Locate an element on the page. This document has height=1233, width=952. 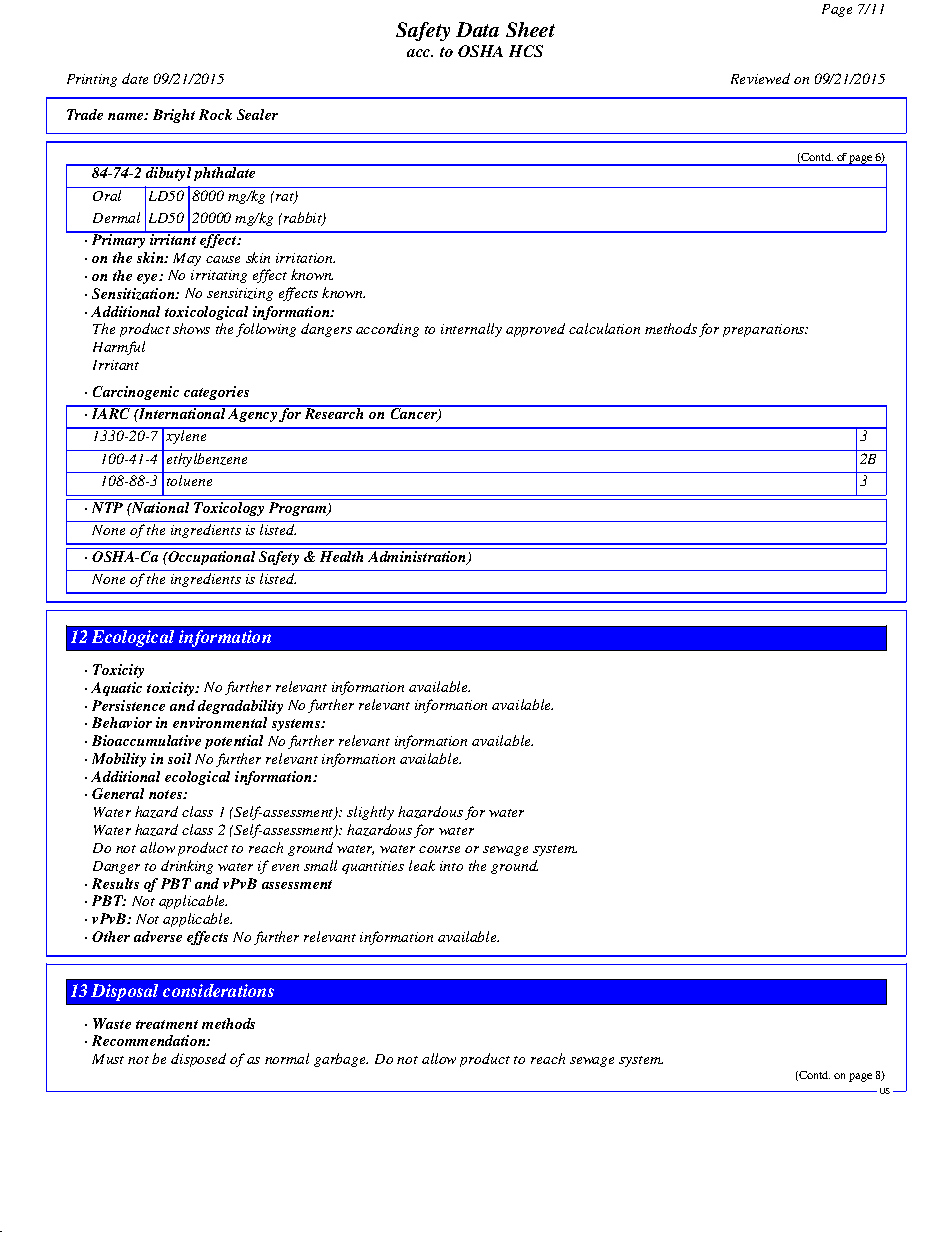
garbage is located at coordinates (341, 1060).
